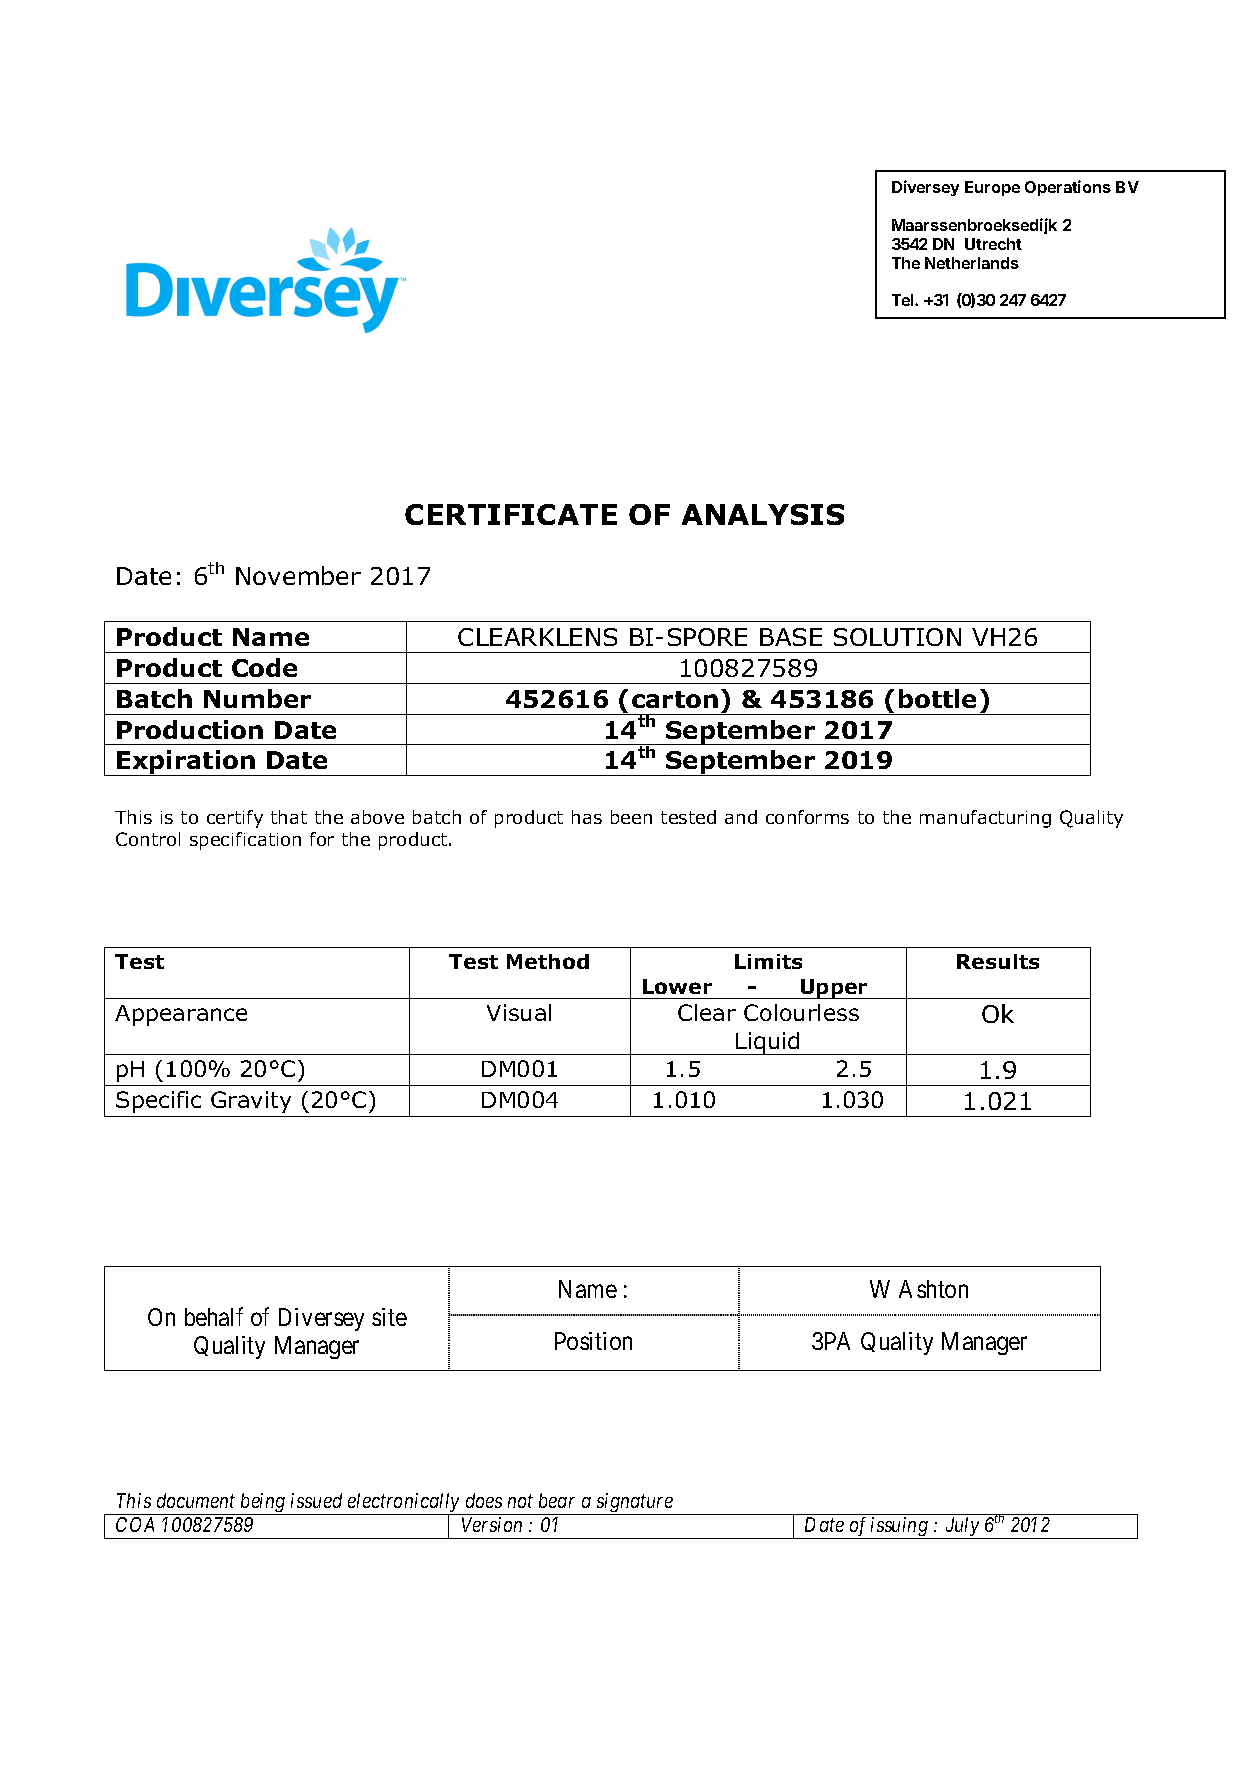  Describe the element at coordinates (587, 817) in the image. I see `has` at that location.
